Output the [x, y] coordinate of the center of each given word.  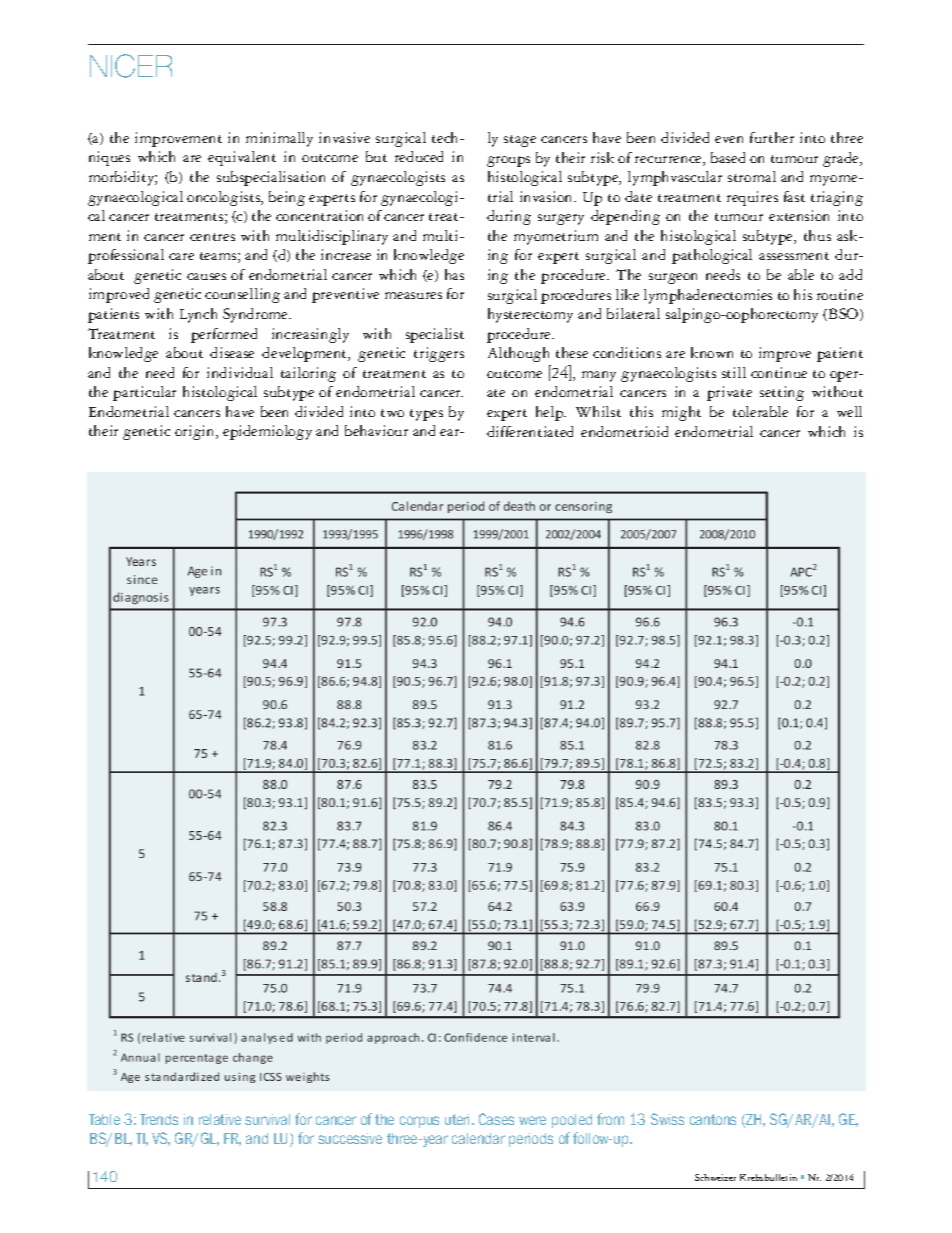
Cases [496, 1119]
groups [508, 161]
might [681, 413]
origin [196, 432]
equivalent [242, 158]
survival [267, 1119]
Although [518, 354]
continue [779, 372]
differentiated [530, 431]
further [772, 137]
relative [220, 1119]
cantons [713, 1119]
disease [232, 352]
